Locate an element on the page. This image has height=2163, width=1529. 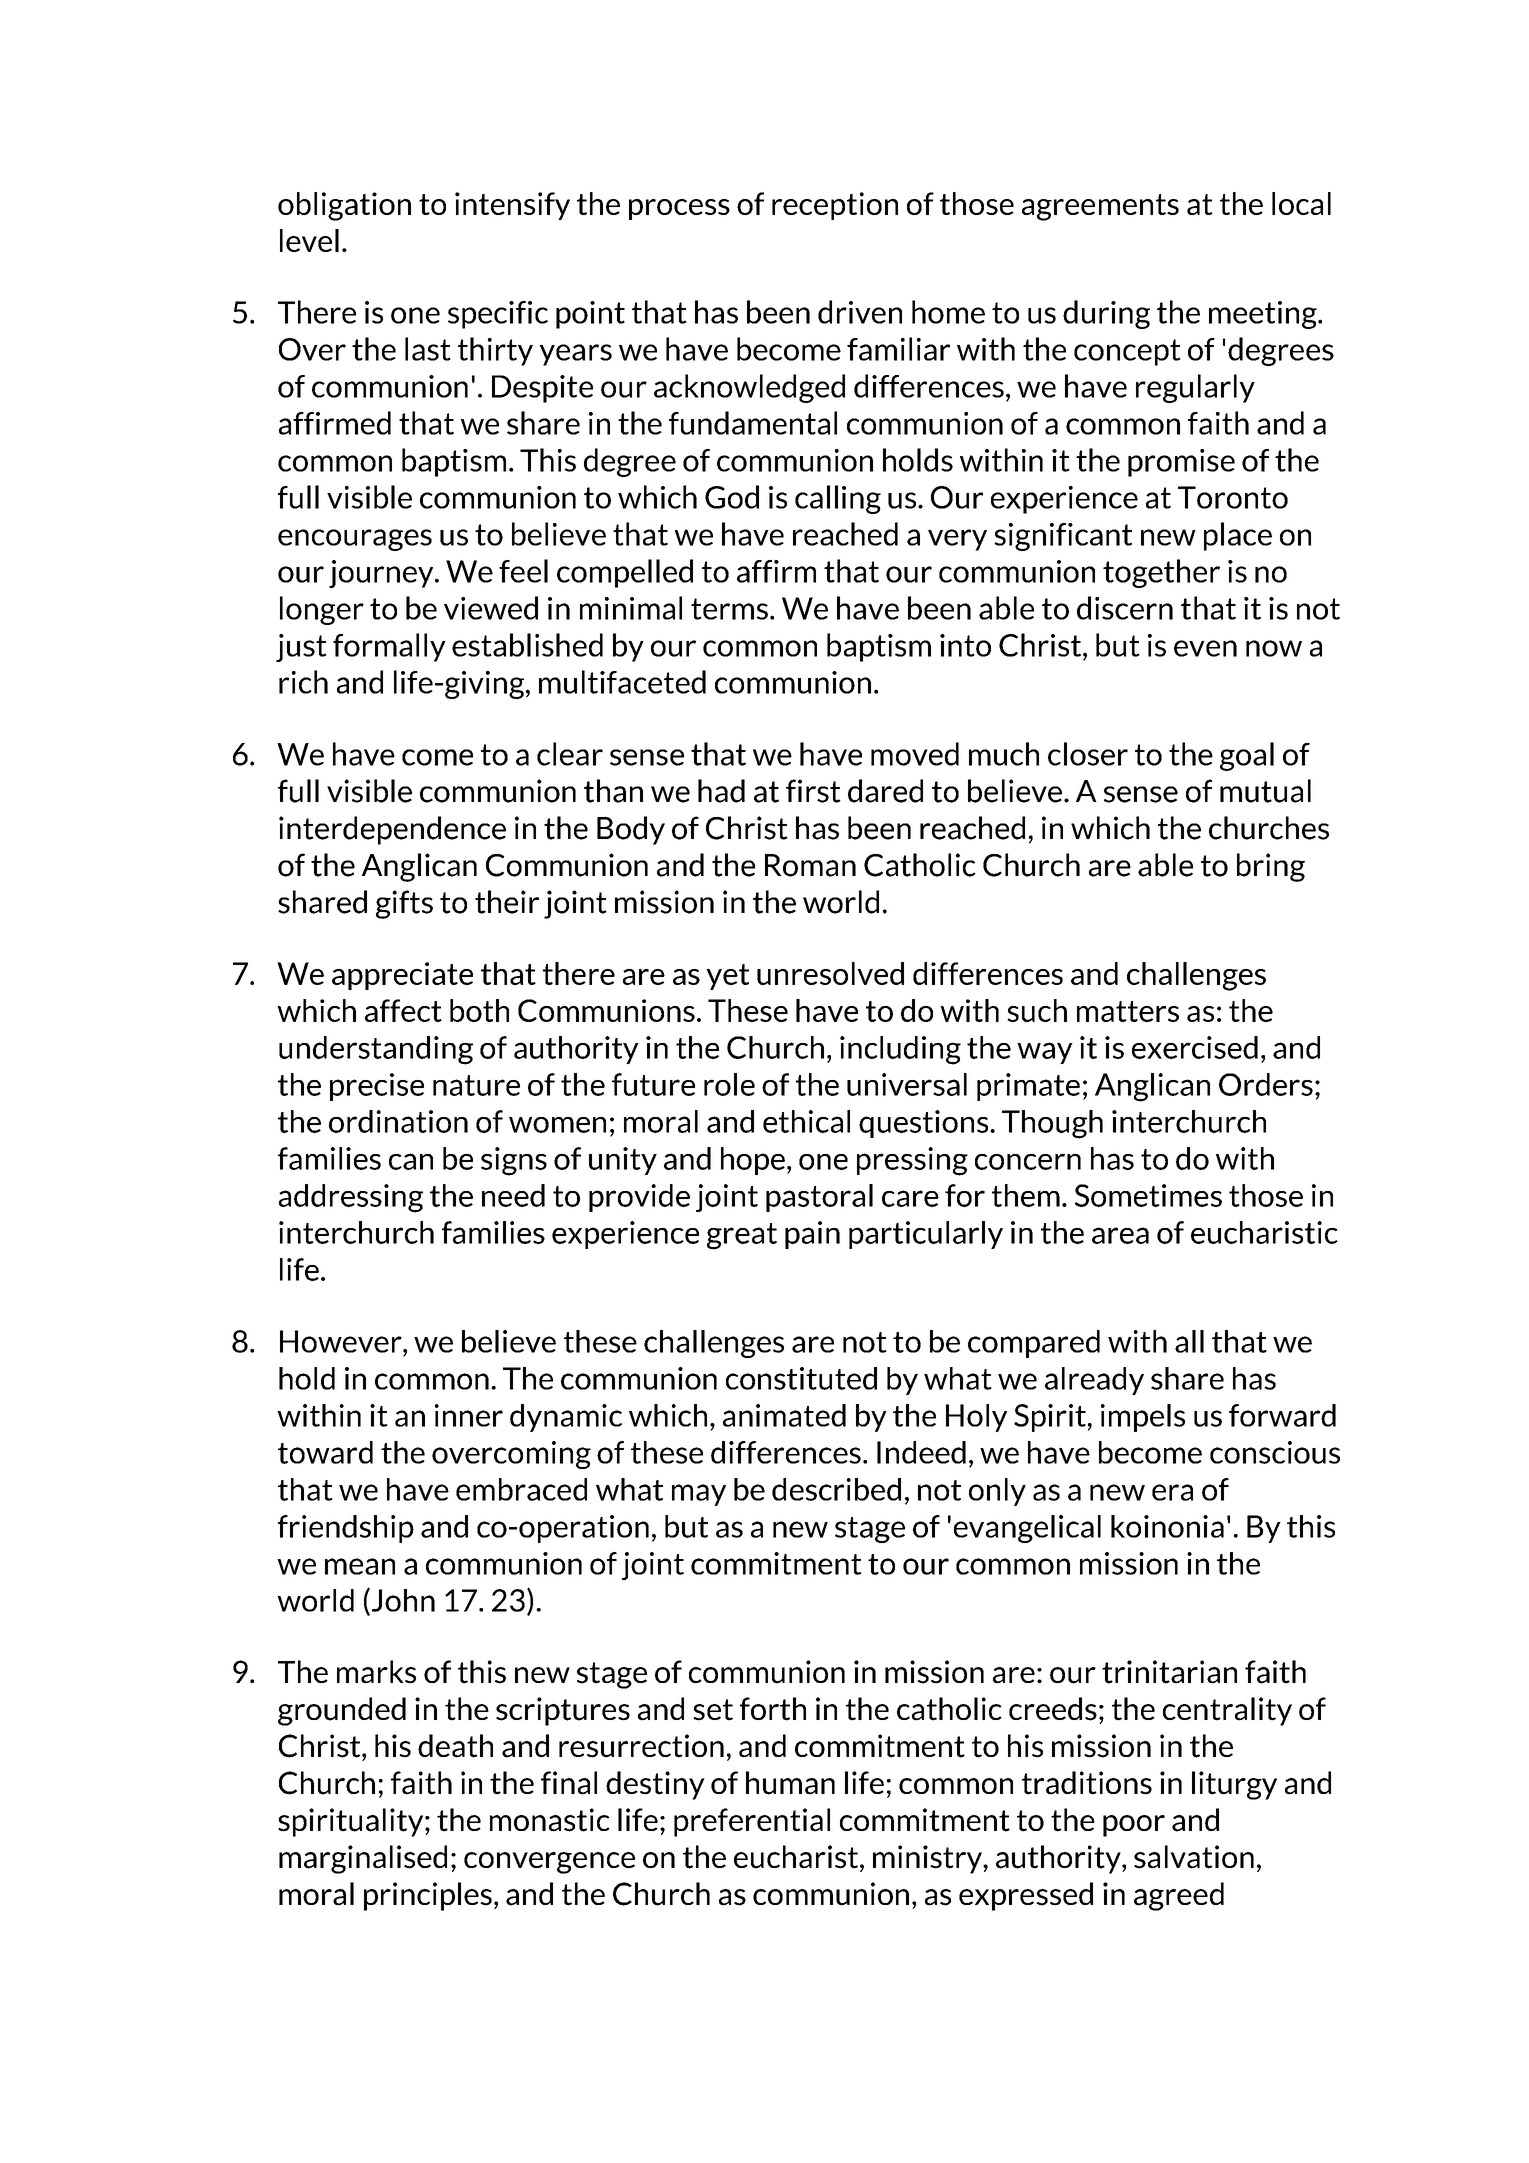
exercised is located at coordinates (1195, 1047).
